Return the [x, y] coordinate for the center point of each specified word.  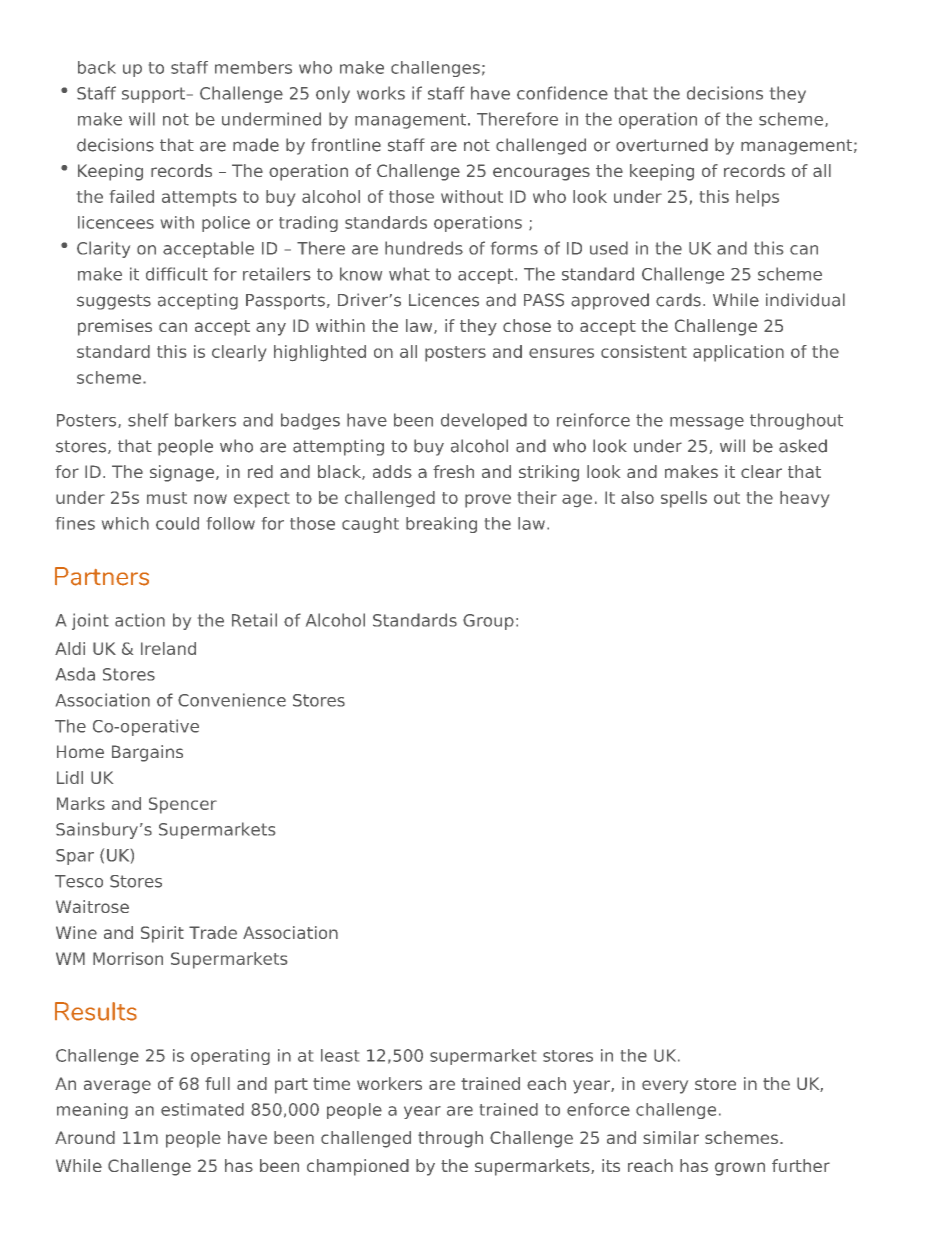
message [707, 423]
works [381, 93]
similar [671, 1137]
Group [488, 622]
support [155, 95]
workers [389, 1083]
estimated [202, 1109]
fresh [453, 471]
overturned [662, 145]
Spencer [183, 805]
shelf [148, 420]
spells [684, 499]
